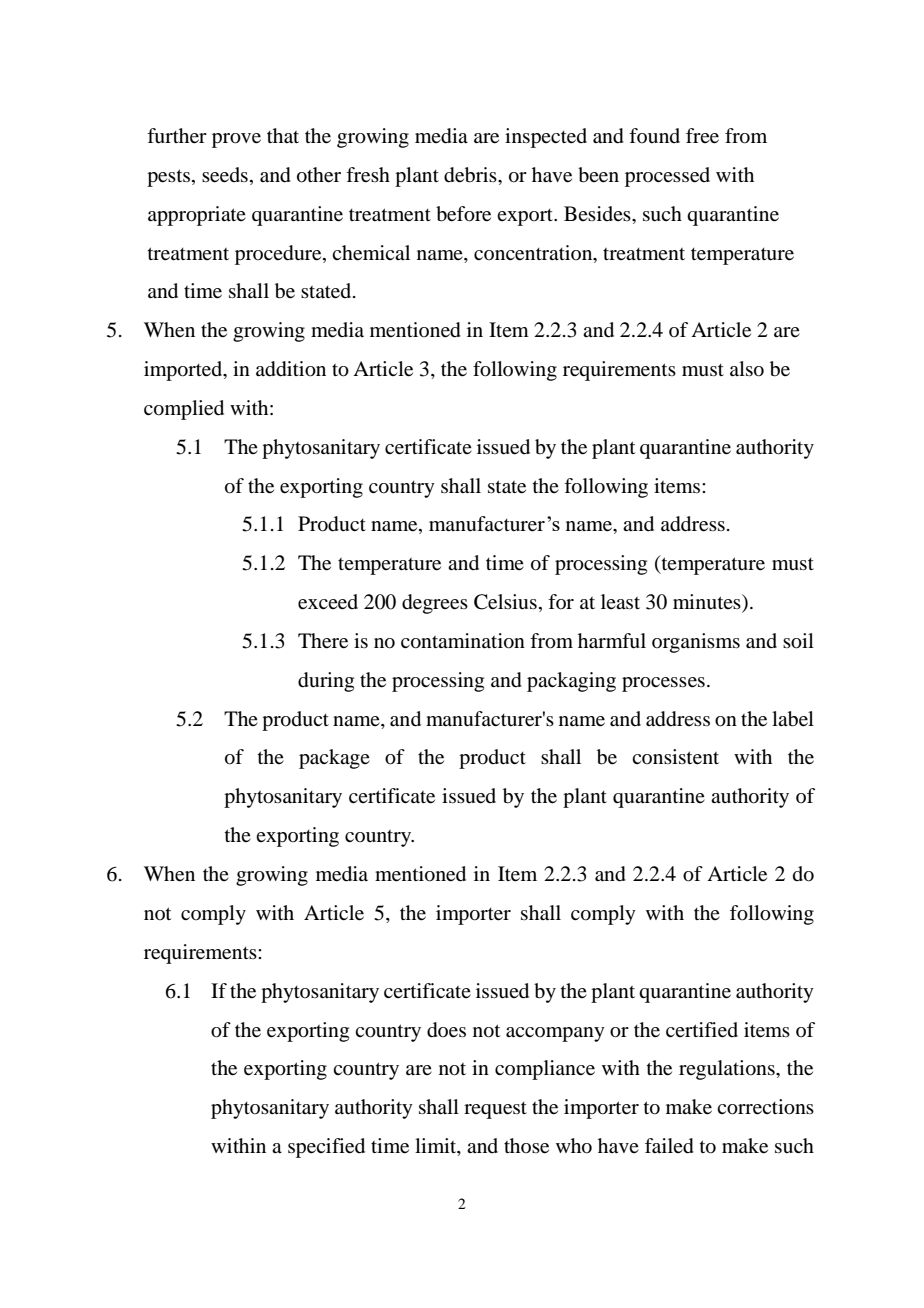  Describe the element at coordinates (326, 1148) in the document. I see `specified` at that location.
